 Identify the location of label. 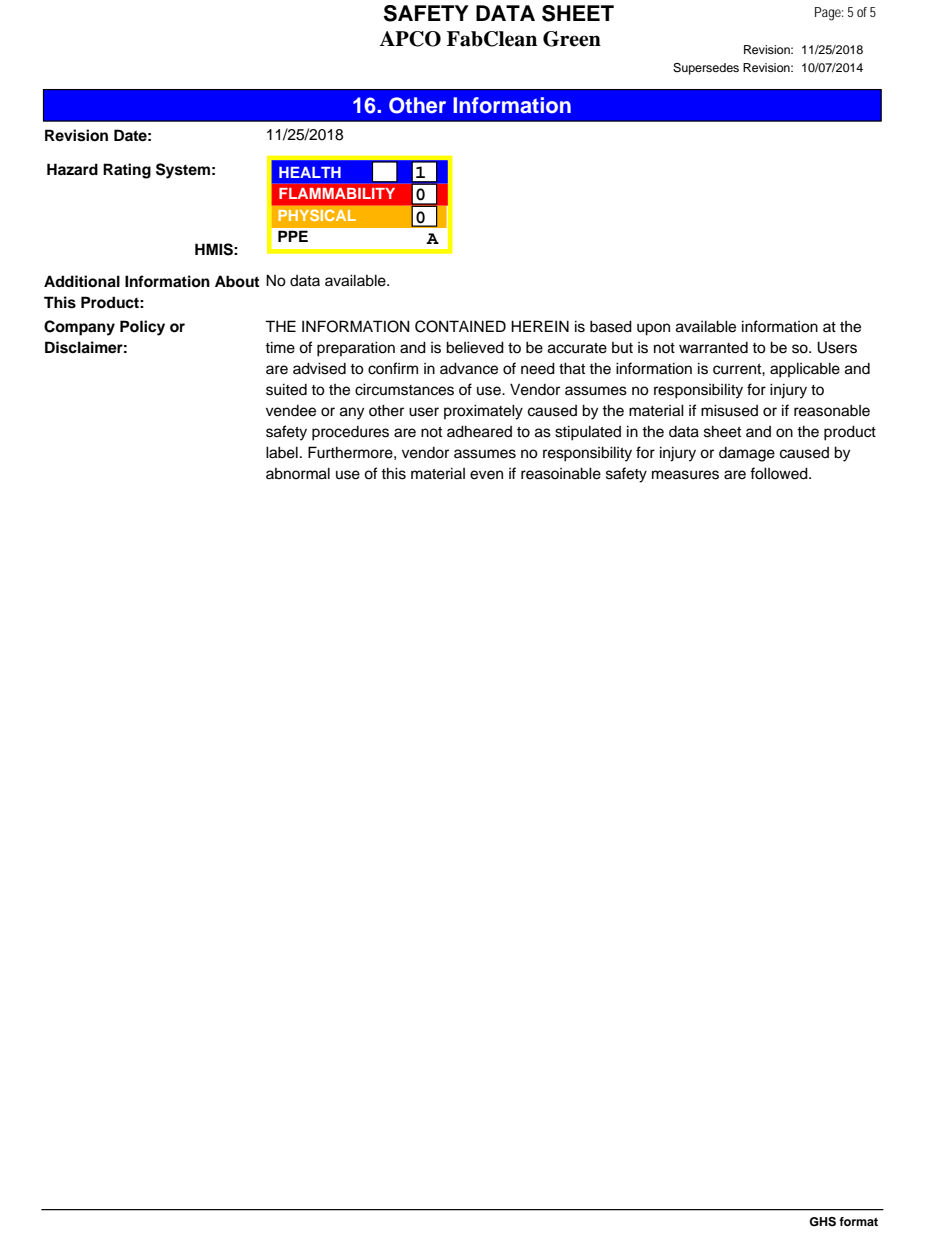
(282, 452).
